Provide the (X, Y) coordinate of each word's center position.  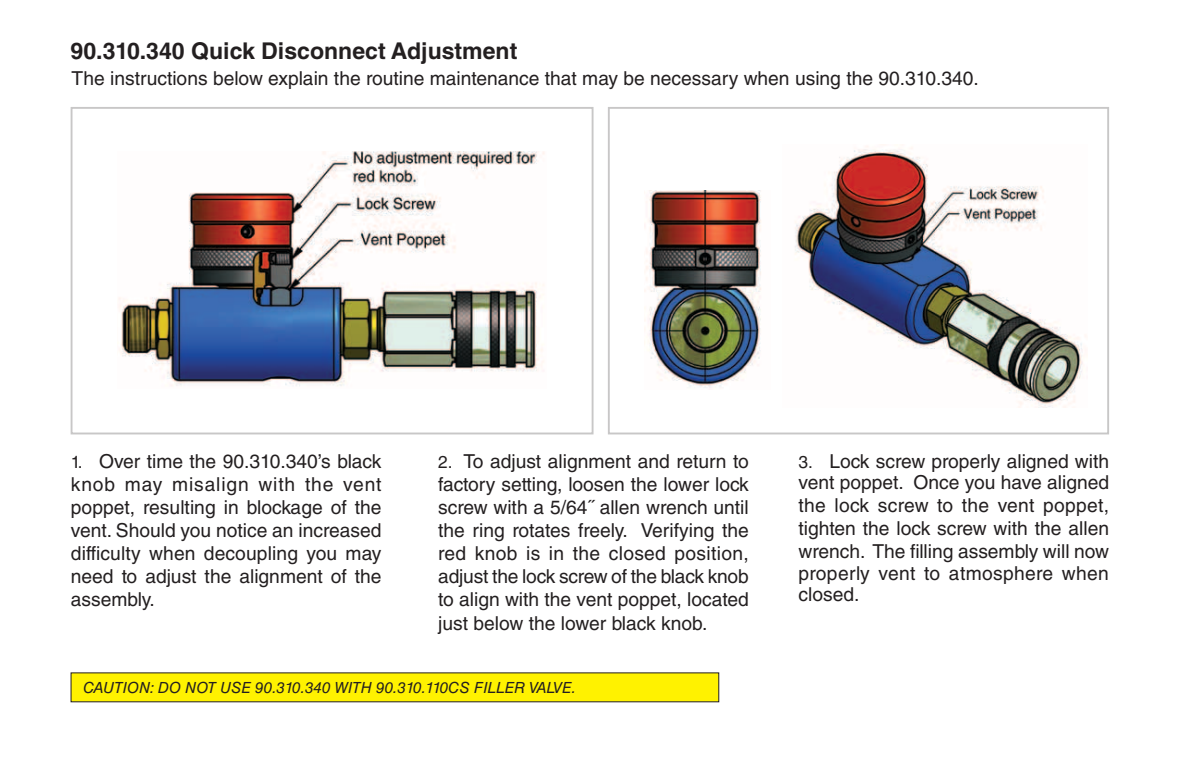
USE (236, 687)
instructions (159, 78)
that (561, 78)
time (165, 461)
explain (298, 80)
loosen (596, 484)
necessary (694, 81)
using (818, 80)
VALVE (552, 687)
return (701, 462)
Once (936, 482)
